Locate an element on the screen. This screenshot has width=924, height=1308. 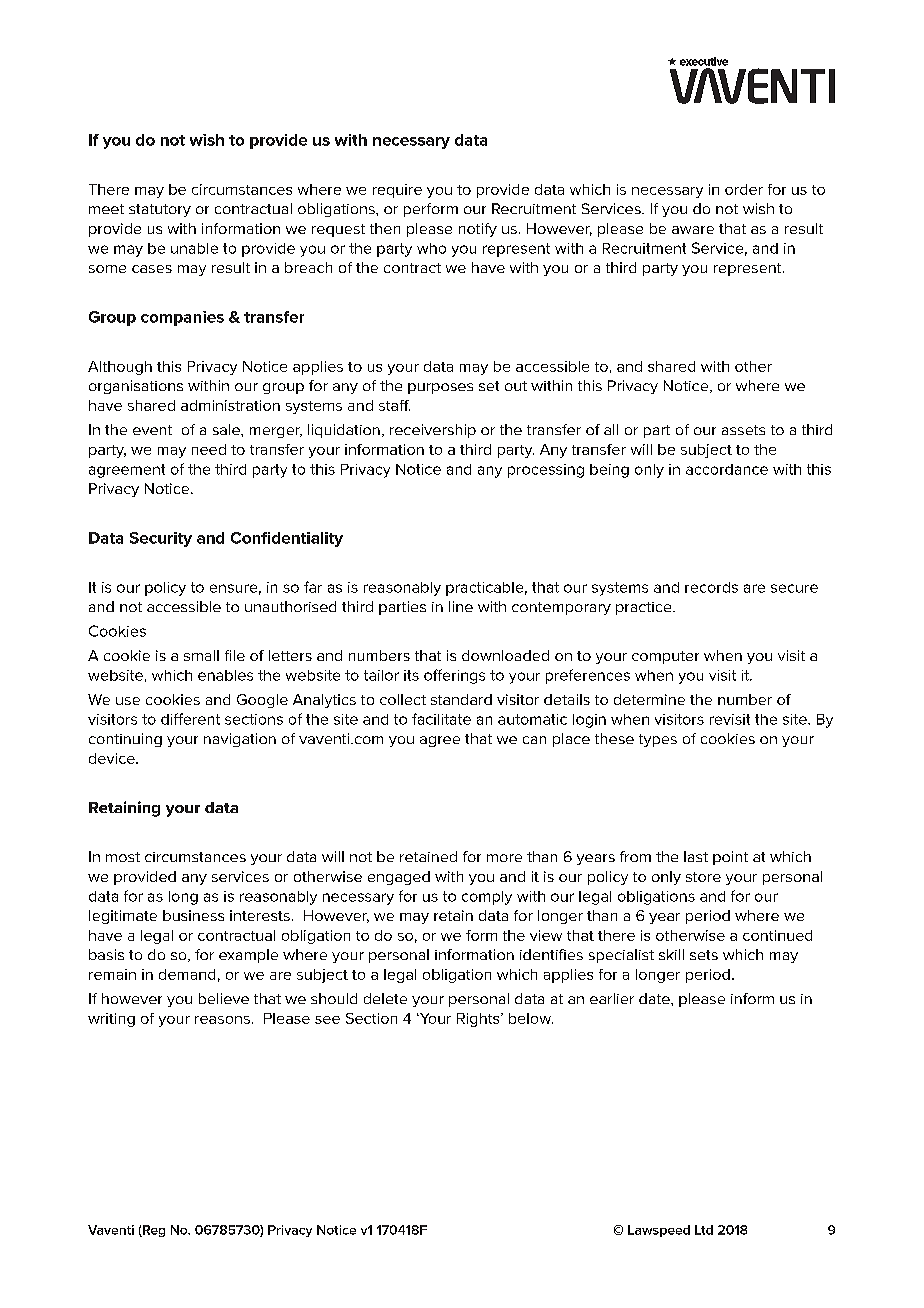
executive is located at coordinates (704, 61).
